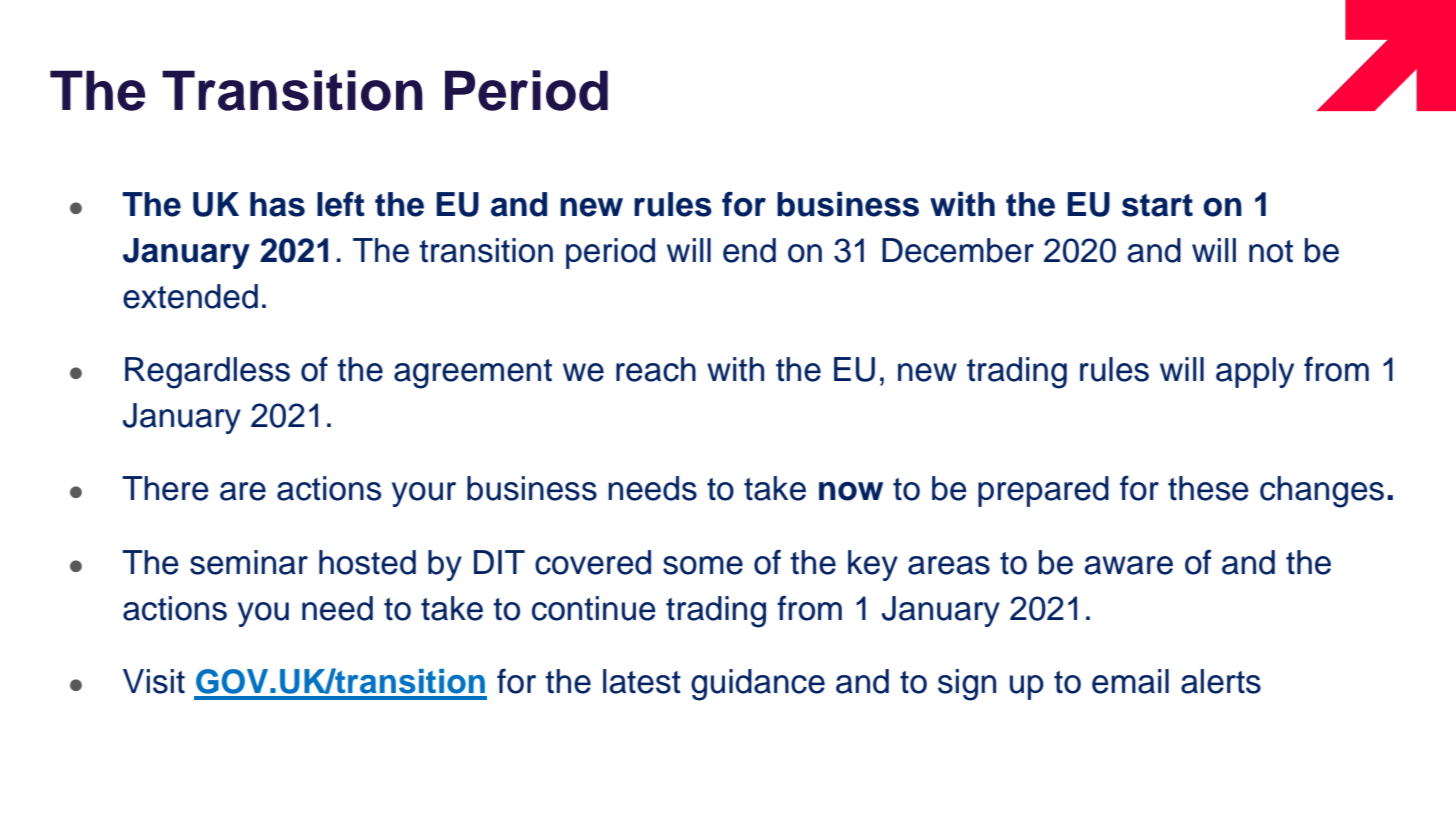  I want to click on December, so click(958, 250).
